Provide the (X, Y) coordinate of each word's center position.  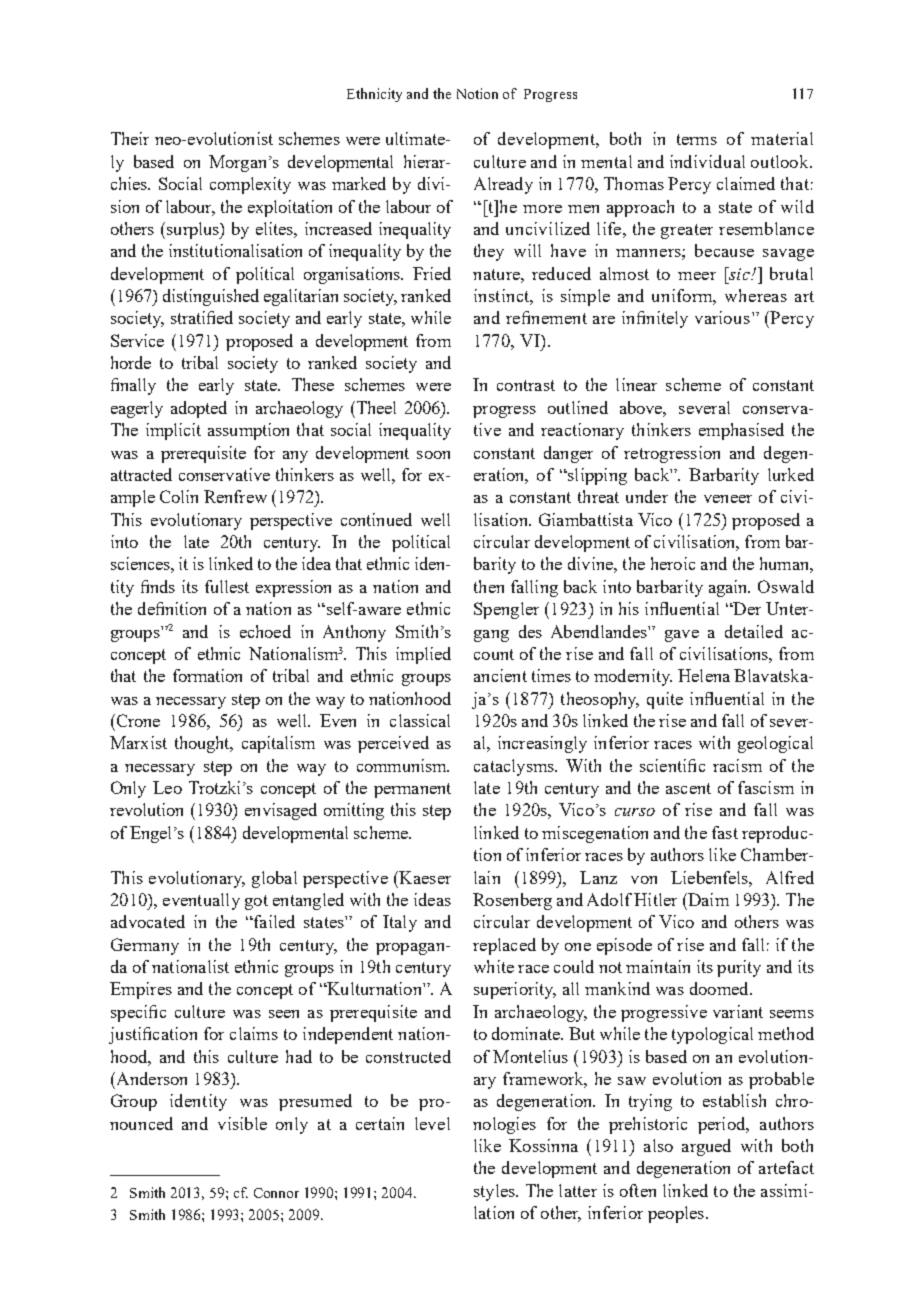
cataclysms (515, 767)
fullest (227, 586)
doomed (720, 988)
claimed (746, 183)
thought (203, 744)
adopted (199, 409)
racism (737, 765)
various (724, 317)
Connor (276, 1193)
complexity (250, 185)
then (489, 586)
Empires (141, 990)
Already (503, 185)
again (729, 588)
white (494, 966)
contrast (526, 385)
